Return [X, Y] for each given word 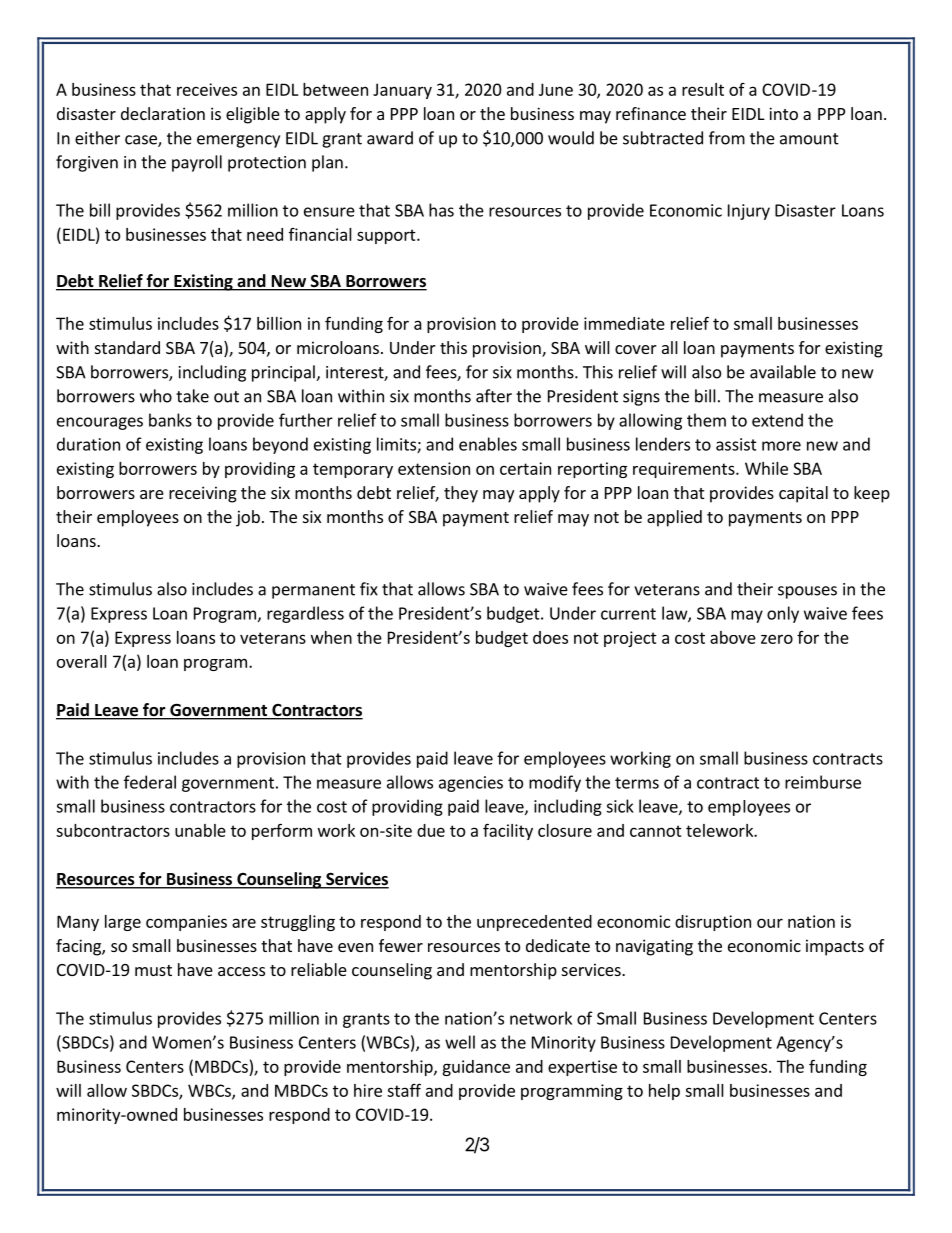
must [153, 970]
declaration [163, 113]
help [664, 1092]
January [402, 91]
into [783, 113]
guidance [476, 1068]
